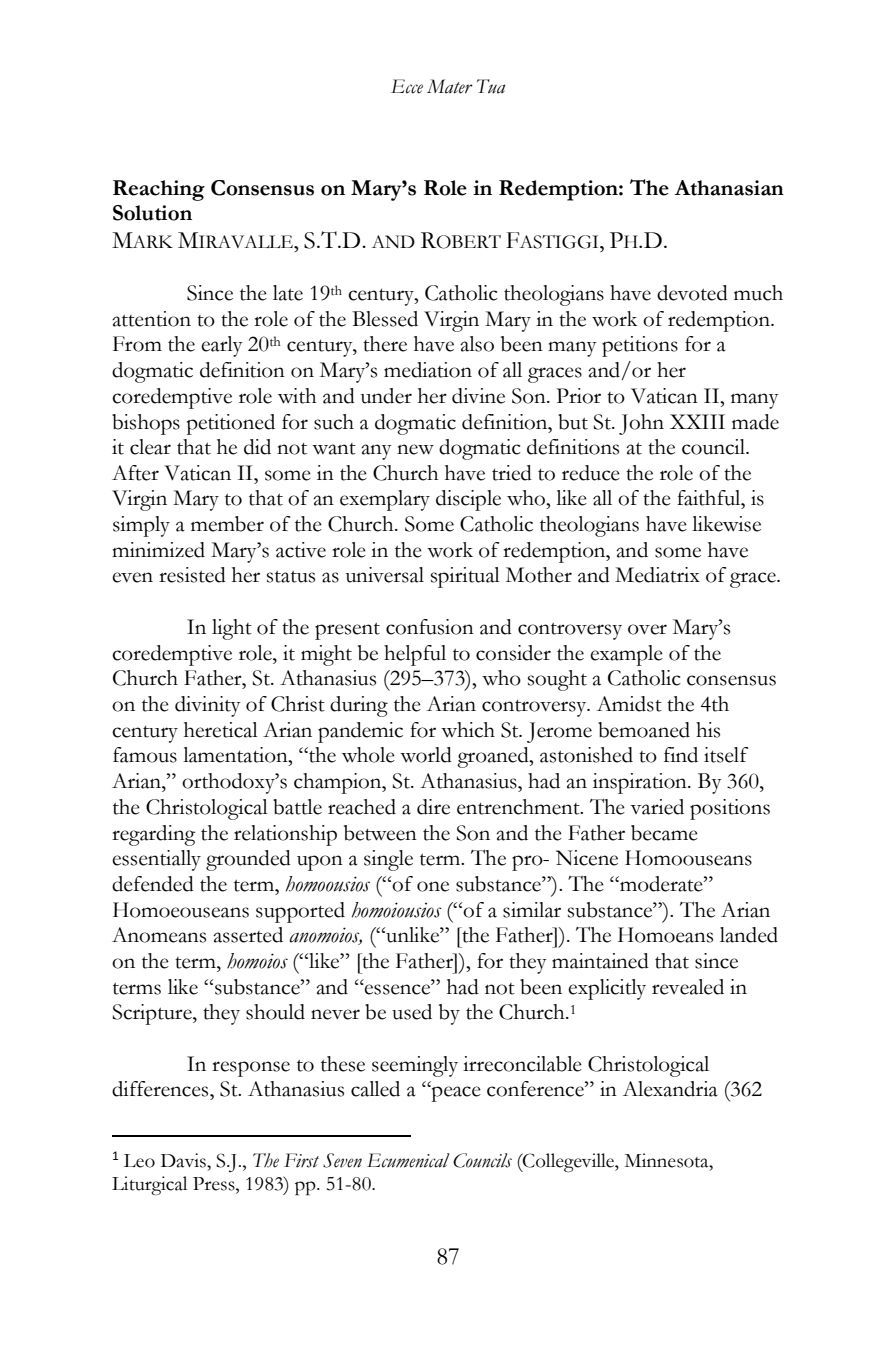 Image resolution: width=896 pixels, height=1345 pixels. Describe the element at coordinates (159, 190) in the screenshot. I see `Reaching` at that location.
